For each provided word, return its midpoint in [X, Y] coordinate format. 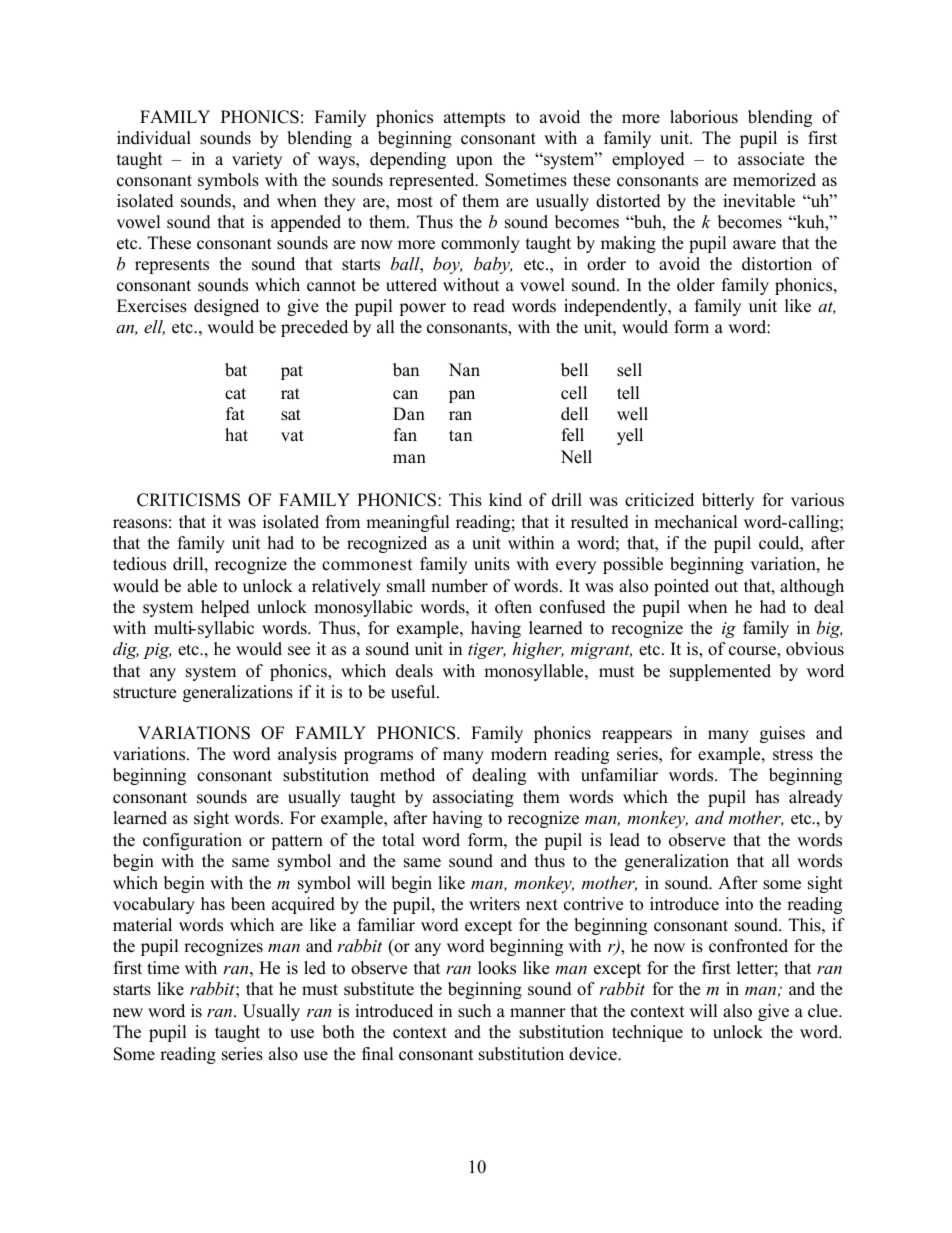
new [128, 1013]
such [474, 1011]
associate [771, 159]
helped [225, 608]
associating [473, 798]
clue [824, 1011]
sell [629, 370]
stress [793, 755]
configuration [192, 841]
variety [257, 160]
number [459, 586]
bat [236, 370]
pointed [681, 587]
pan [462, 396]
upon [474, 162]
